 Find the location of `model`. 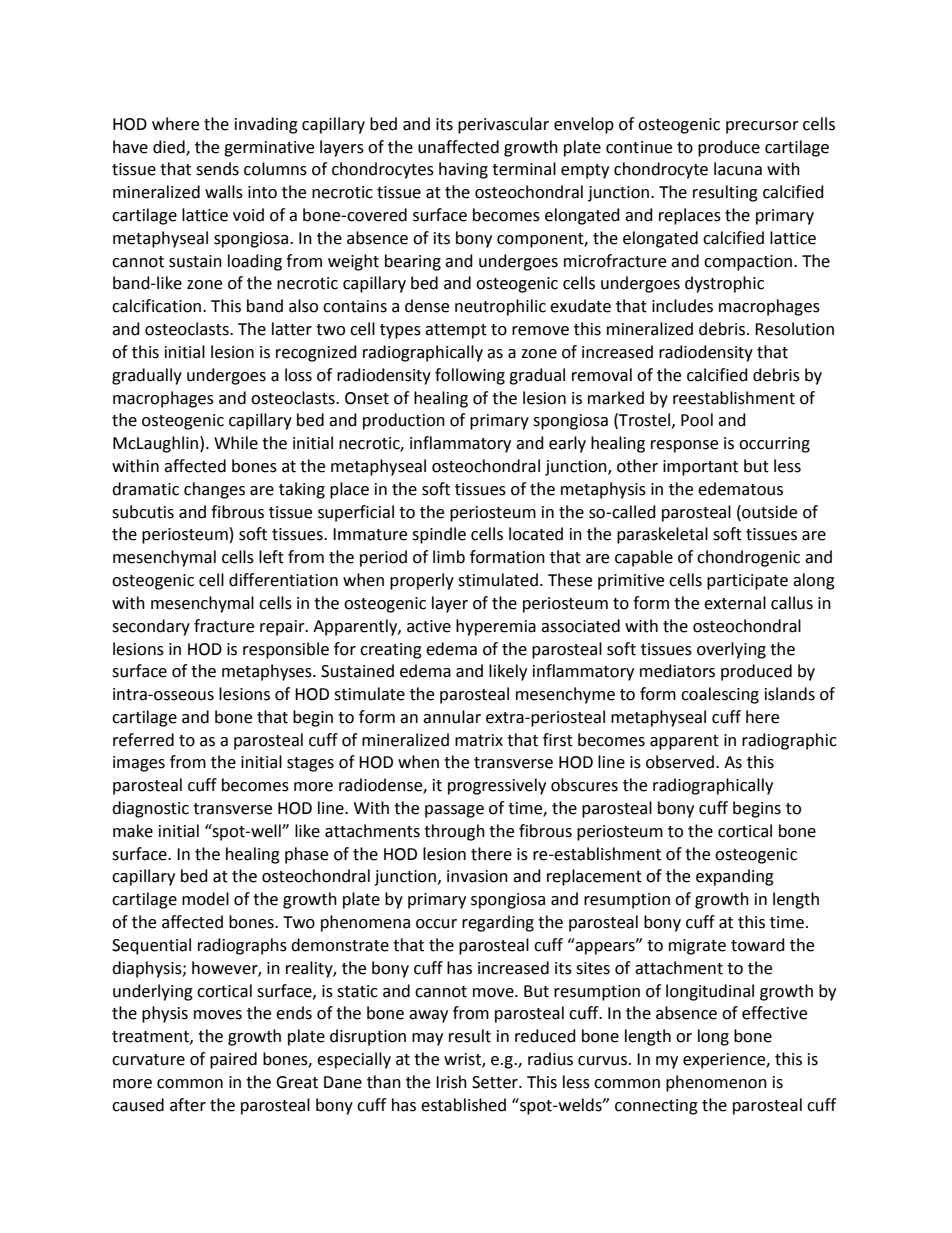

model is located at coordinates (205, 899).
